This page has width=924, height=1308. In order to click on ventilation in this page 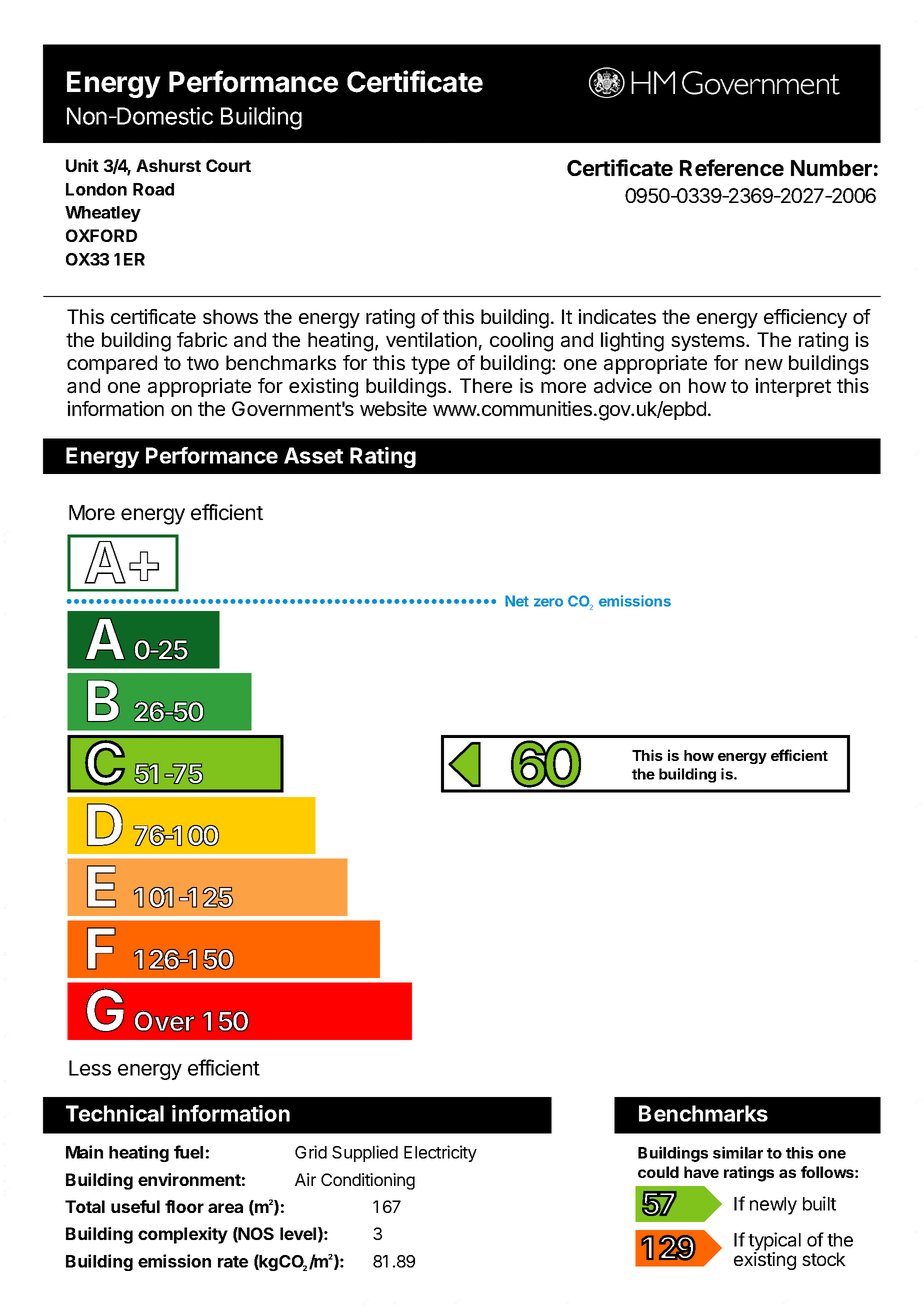, I will do `click(431, 340)`.
